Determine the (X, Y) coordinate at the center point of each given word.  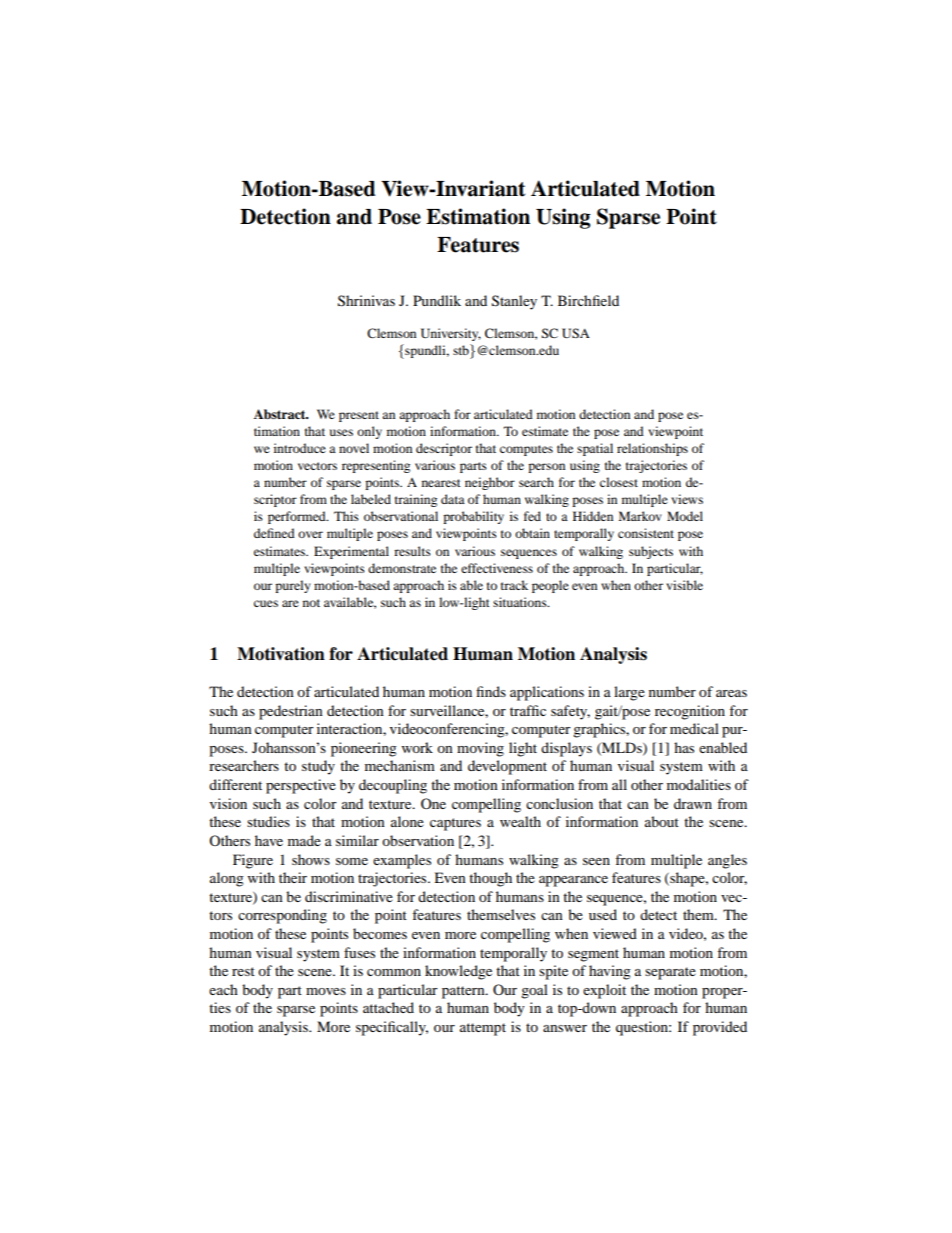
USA (576, 333)
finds (491, 691)
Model (685, 516)
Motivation (281, 654)
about (662, 821)
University (451, 334)
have (269, 840)
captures (455, 824)
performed (298, 517)
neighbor (490, 483)
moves (326, 991)
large (629, 693)
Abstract (281, 414)
